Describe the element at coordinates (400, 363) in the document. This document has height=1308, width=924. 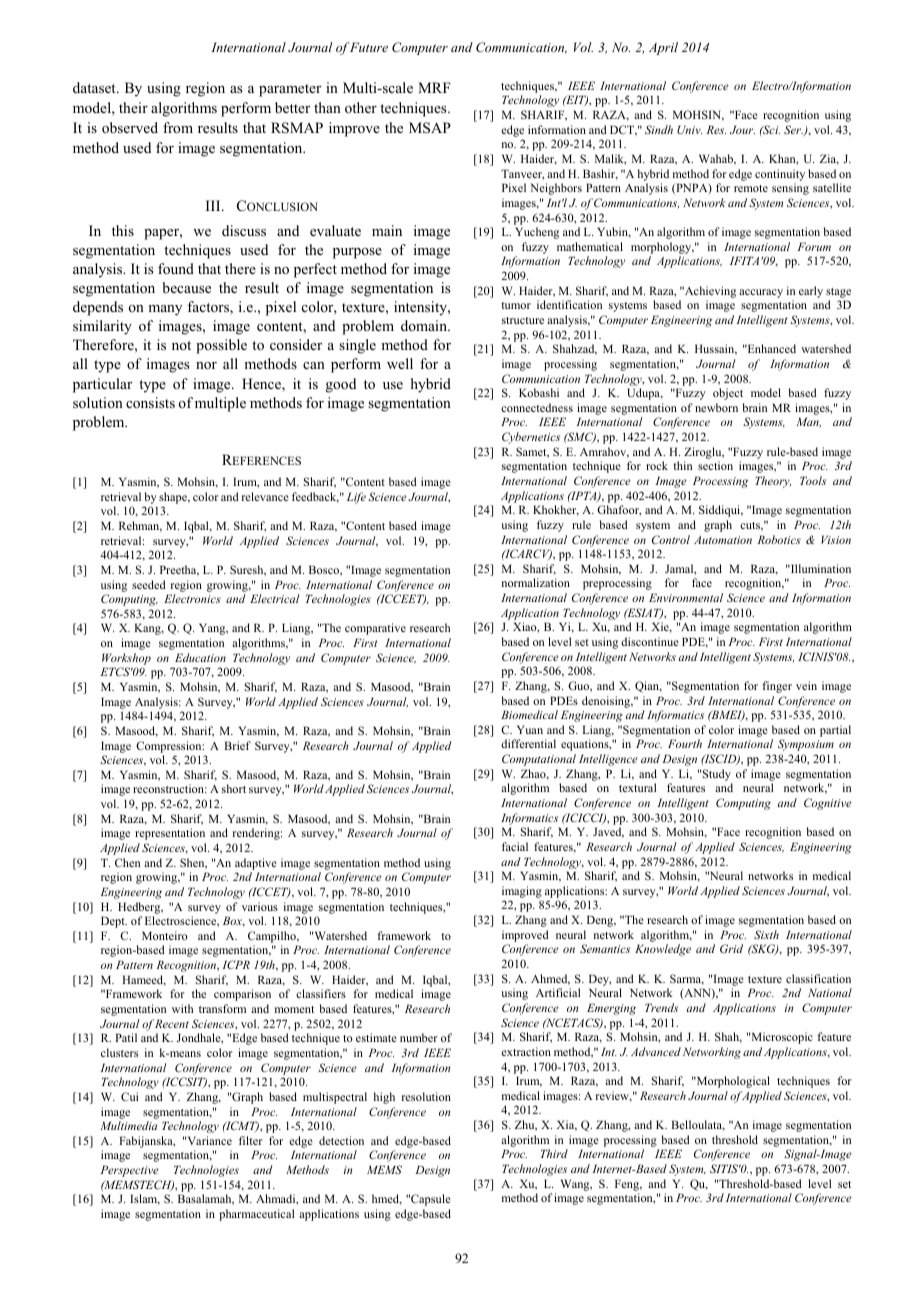
I see `well` at that location.
